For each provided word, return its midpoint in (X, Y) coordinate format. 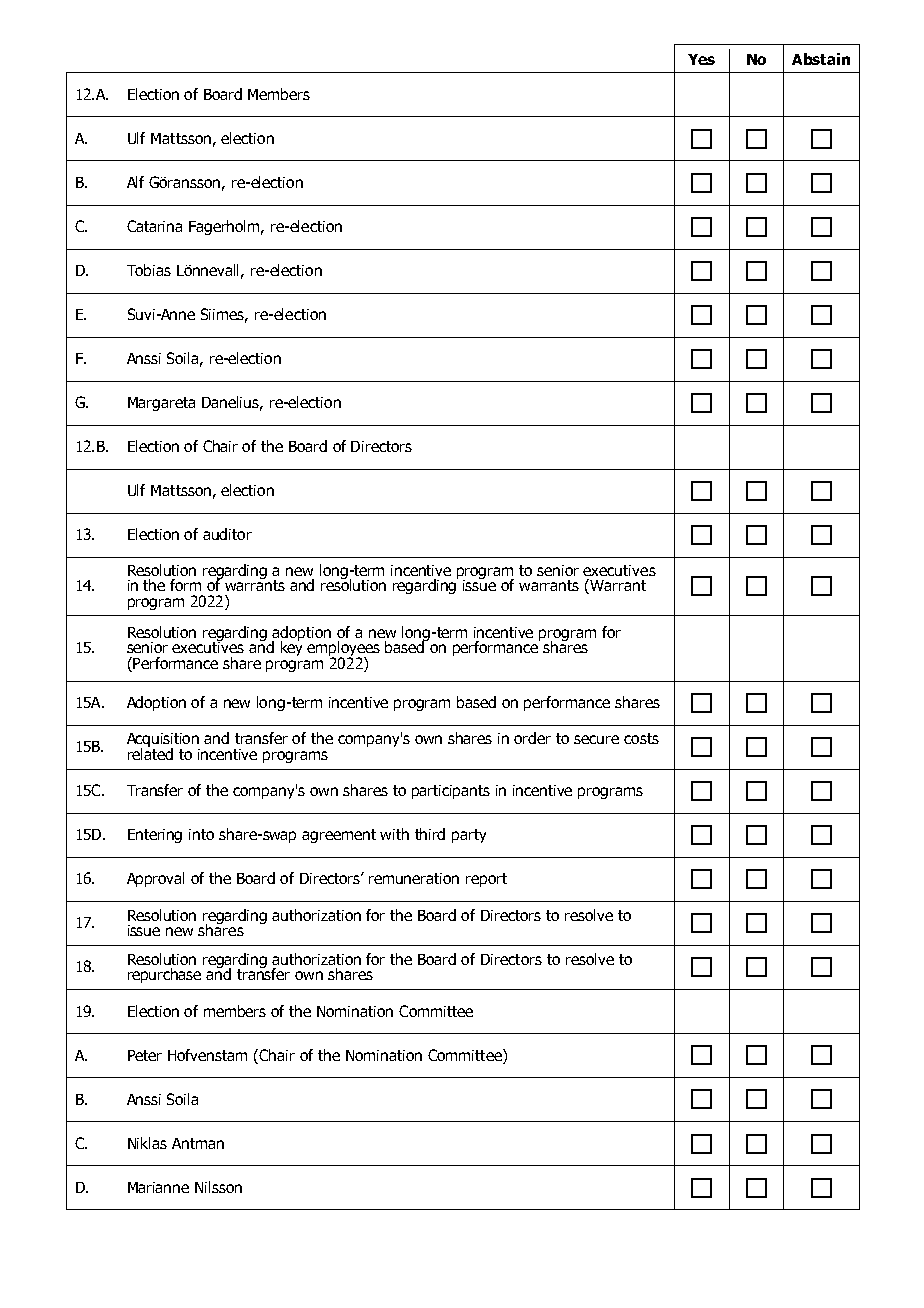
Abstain (821, 59)
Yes (701, 59)
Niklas (147, 1143)
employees (343, 650)
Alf (135, 182)
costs (641, 738)
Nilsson (218, 1187)
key (291, 647)
